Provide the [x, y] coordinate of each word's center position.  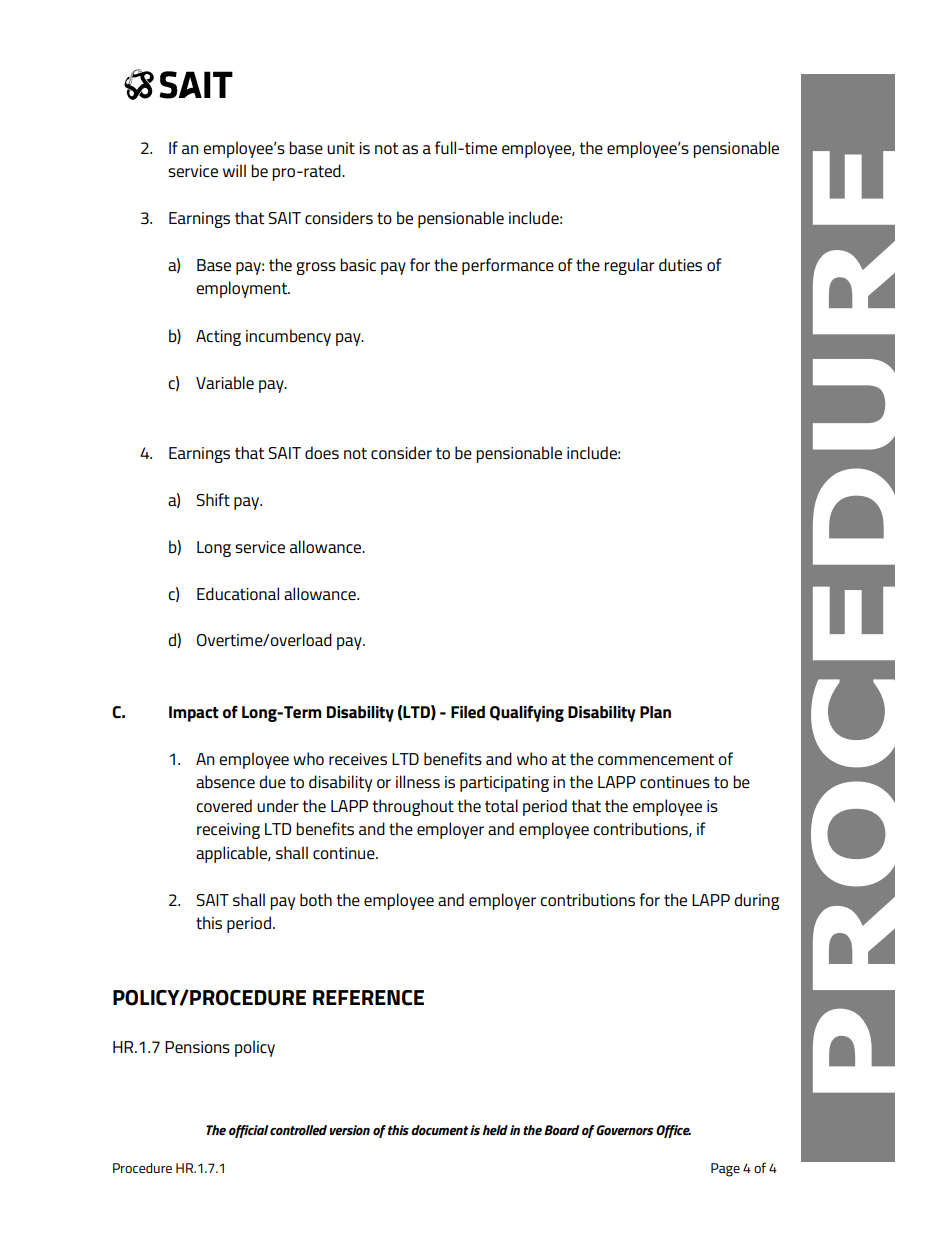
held [495, 1130]
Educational [238, 594]
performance [508, 266]
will [234, 170]
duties [680, 265]
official [249, 1131]
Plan [655, 712]
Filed [468, 712]
